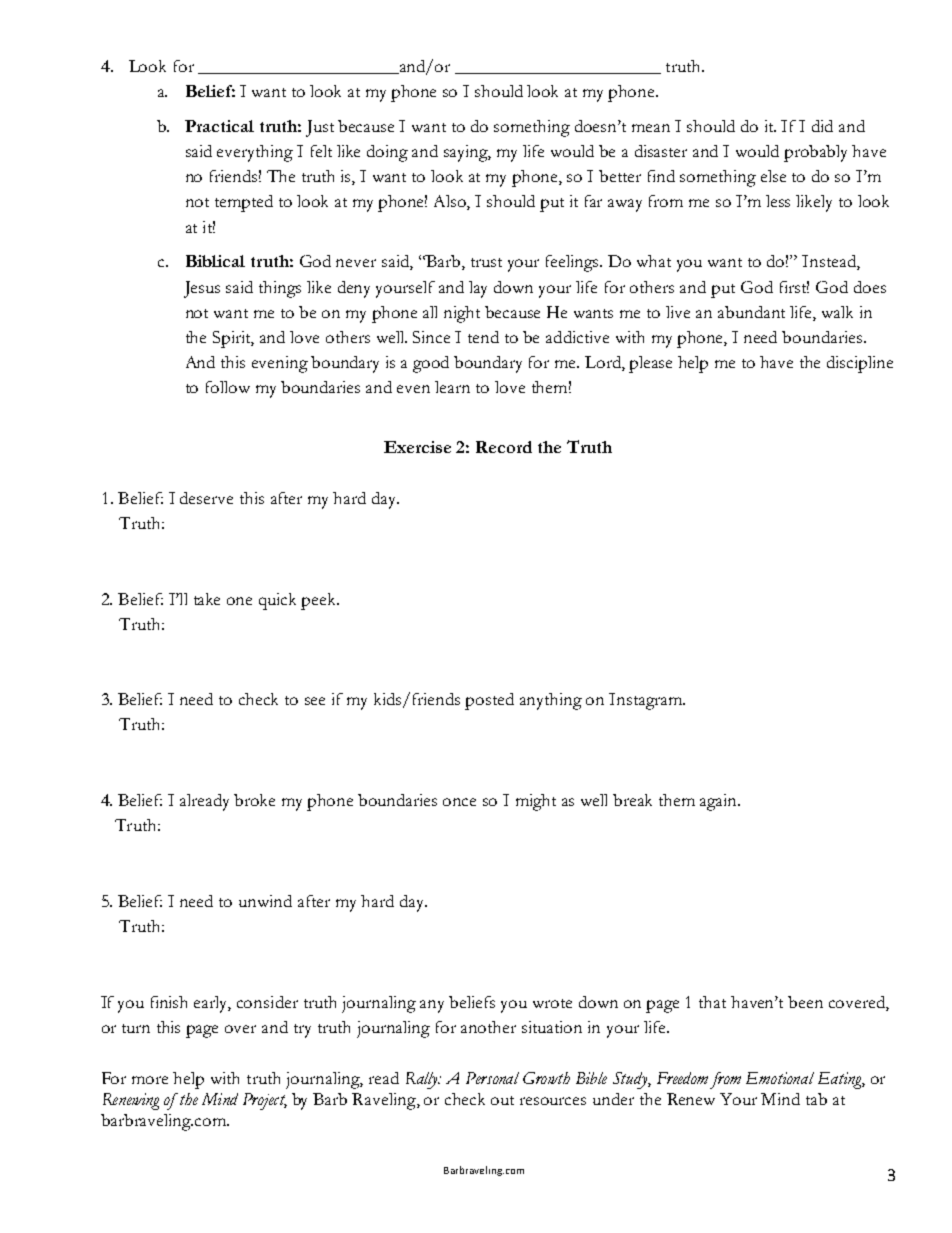 This document has height=1233, width=952. Describe the element at coordinates (860, 364) in the document. I see `discipline` at that location.
